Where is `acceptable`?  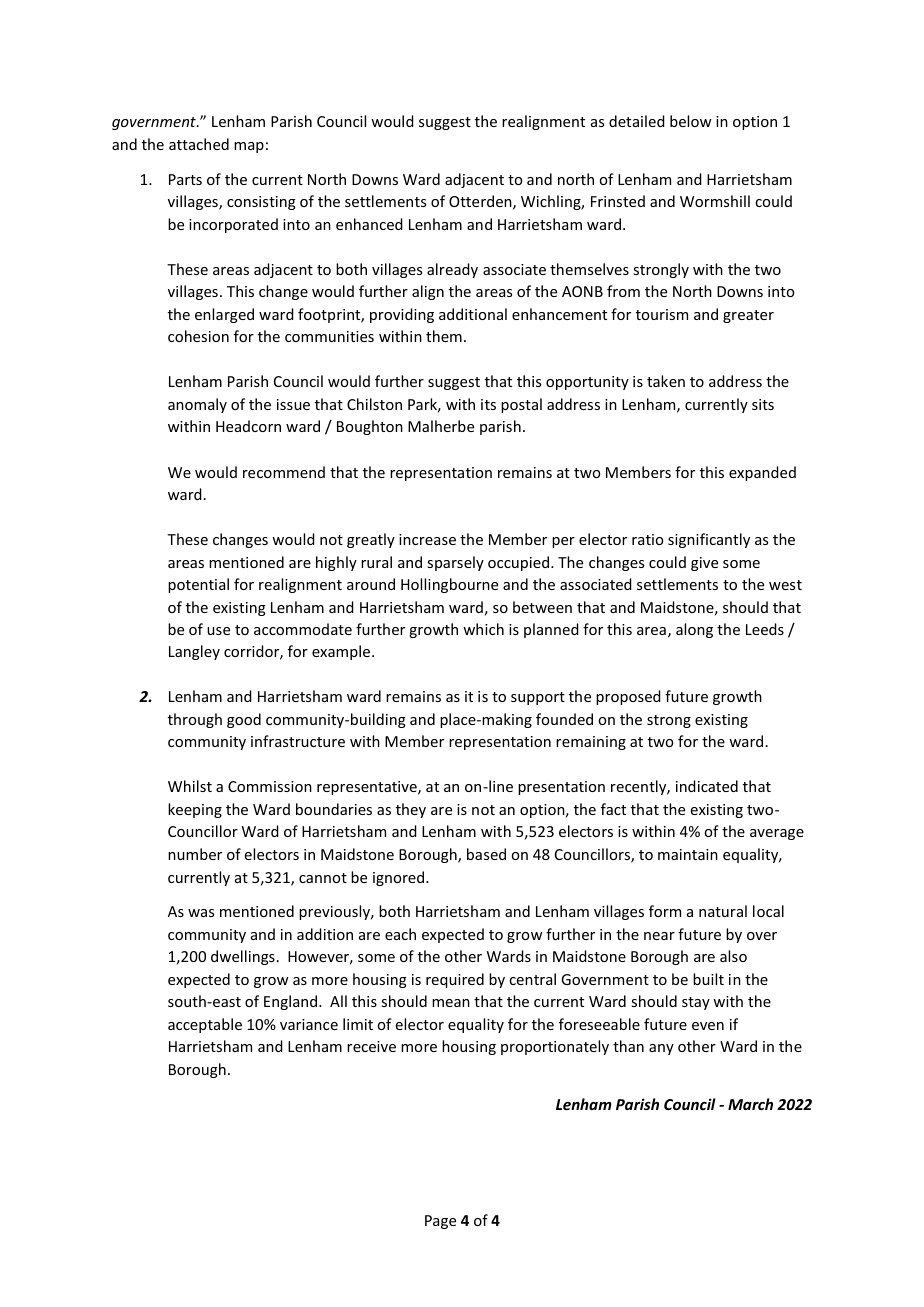
acceptable is located at coordinates (205, 1025).
